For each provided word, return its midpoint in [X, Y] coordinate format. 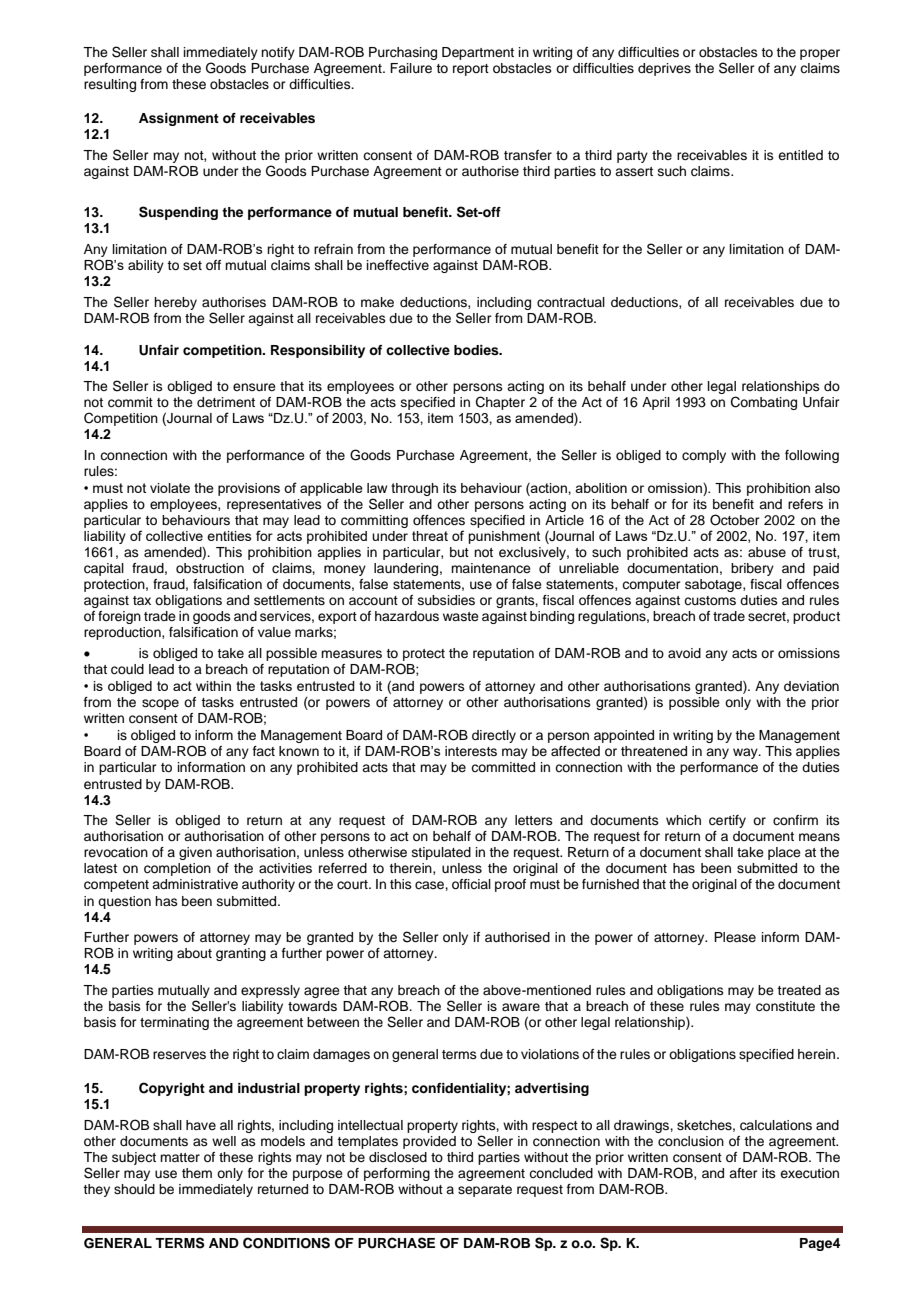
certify [727, 821]
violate [170, 488]
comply [704, 456]
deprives [664, 69]
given [195, 853]
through [414, 489]
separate [485, 1191]
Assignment [179, 119]
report [471, 70]
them [197, 1173]
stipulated [441, 853]
